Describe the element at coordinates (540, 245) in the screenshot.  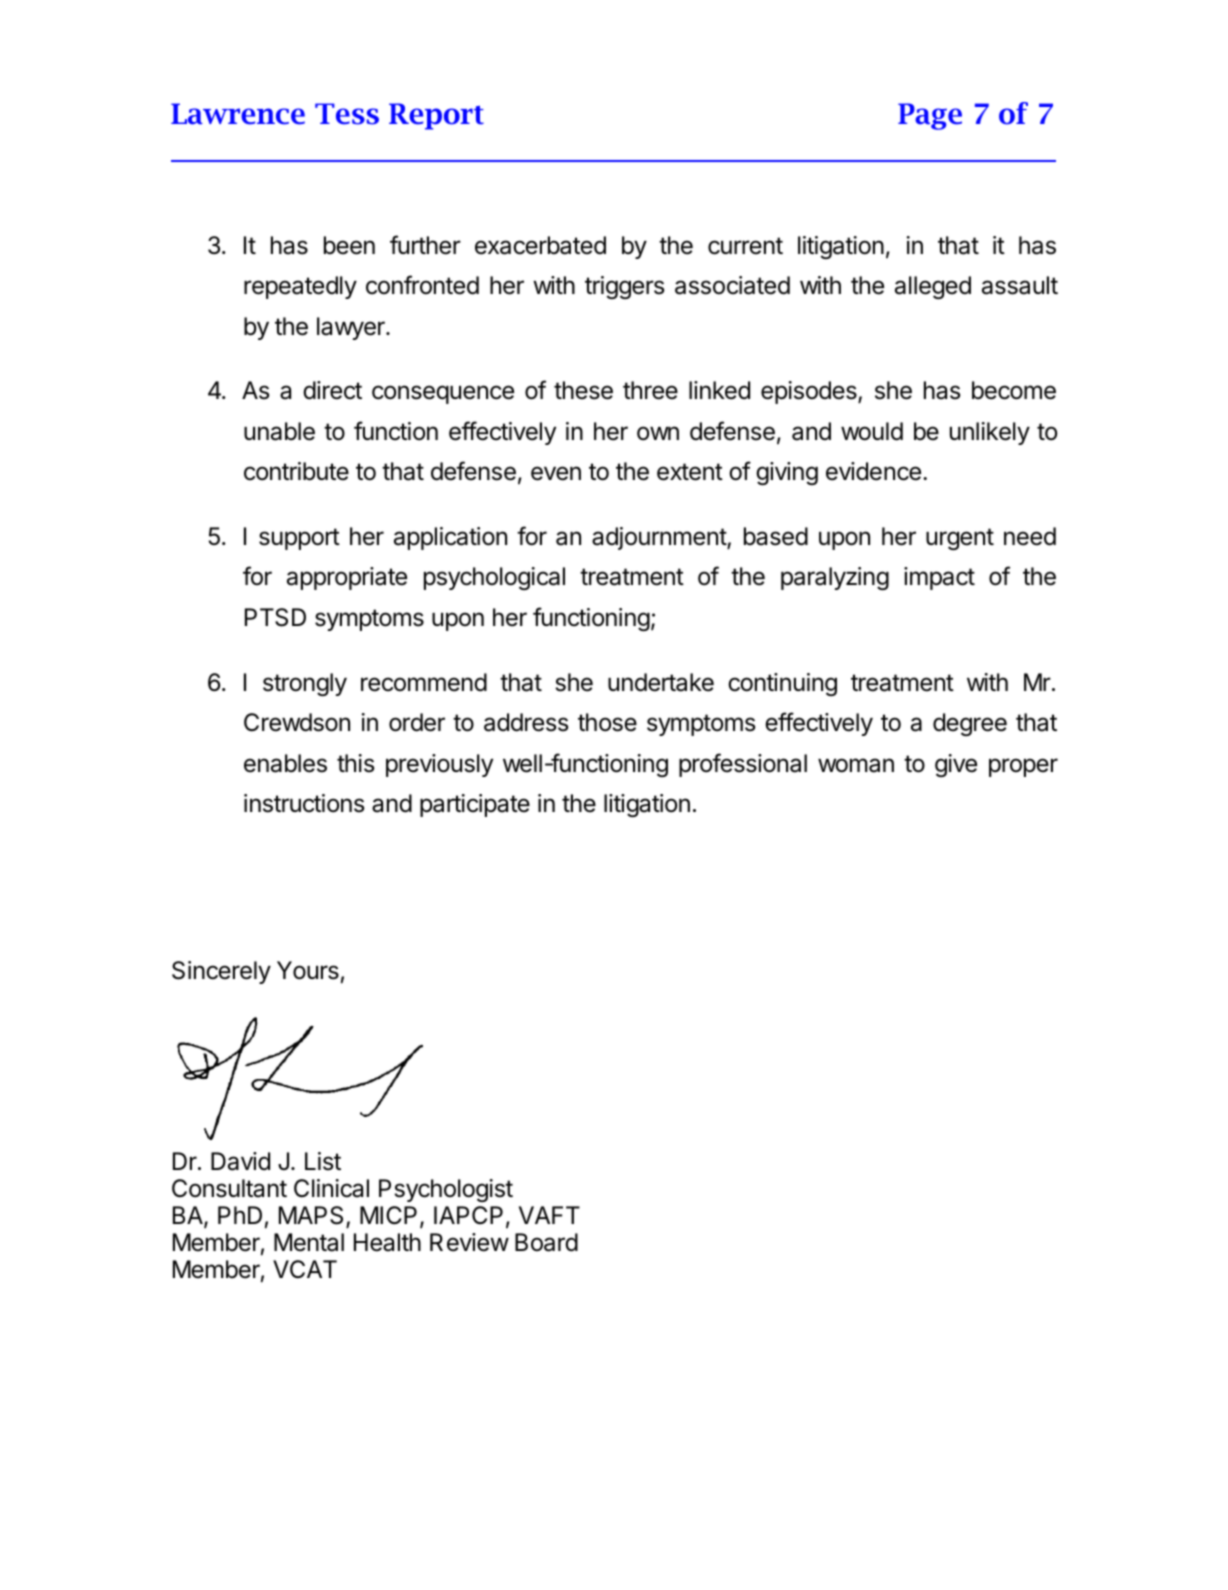
I see `exacerbated` at that location.
